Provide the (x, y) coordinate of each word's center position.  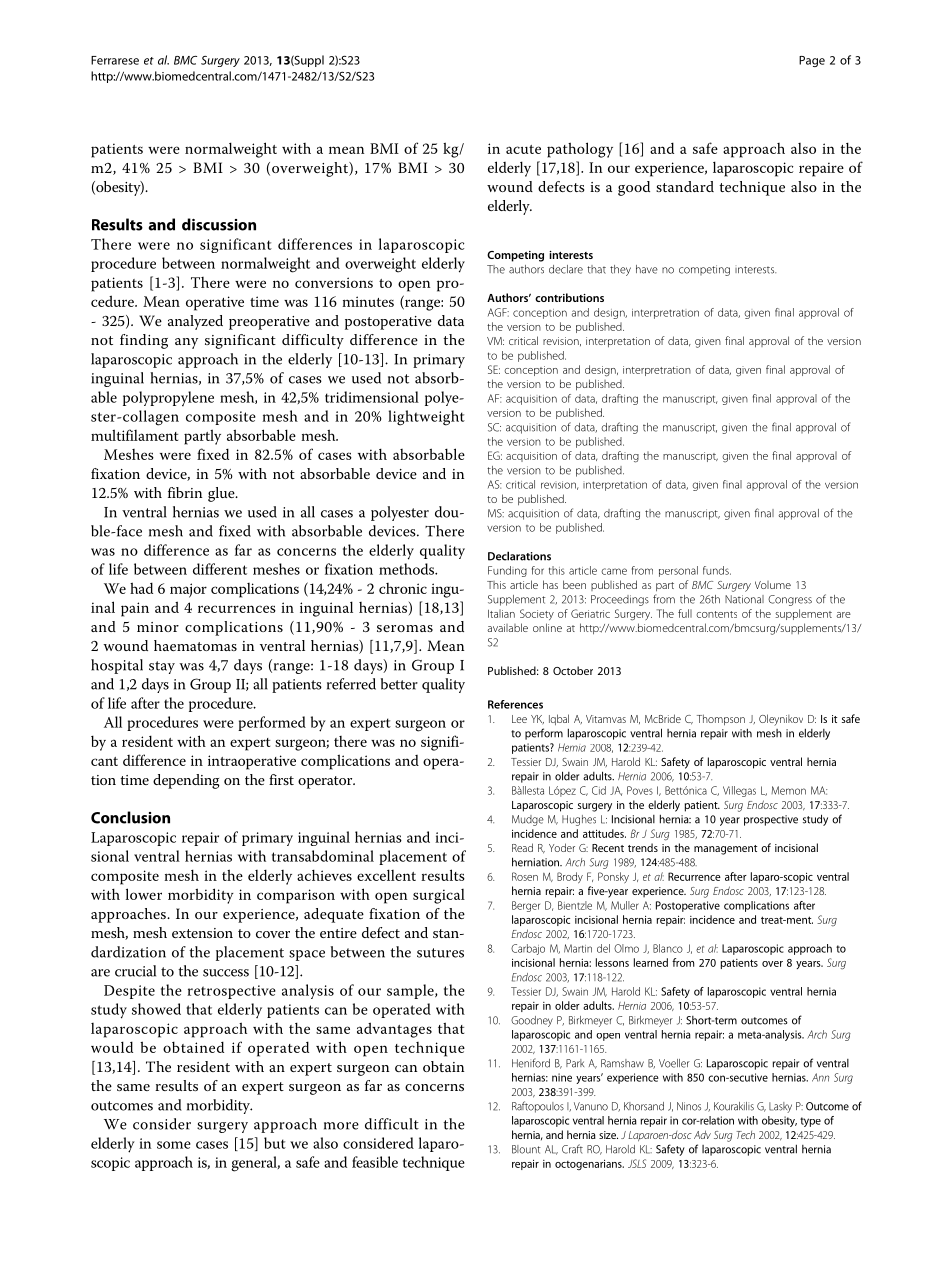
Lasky (780, 1107)
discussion (219, 224)
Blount (526, 1149)
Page (812, 61)
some (174, 1145)
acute (523, 149)
